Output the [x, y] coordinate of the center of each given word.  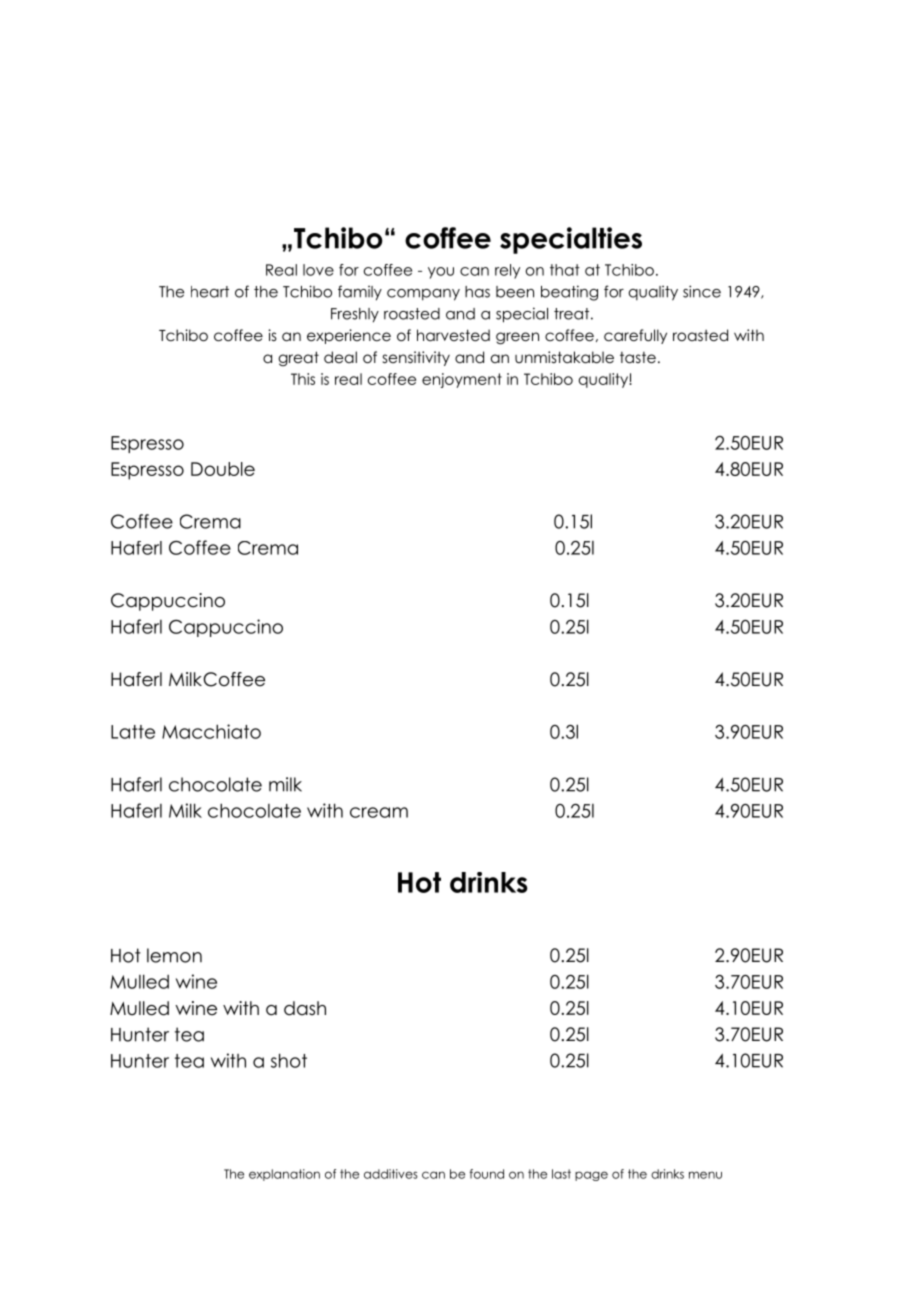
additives [391, 1174]
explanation [284, 1175]
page [591, 1176]
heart [210, 292]
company [423, 295]
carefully [635, 336]
